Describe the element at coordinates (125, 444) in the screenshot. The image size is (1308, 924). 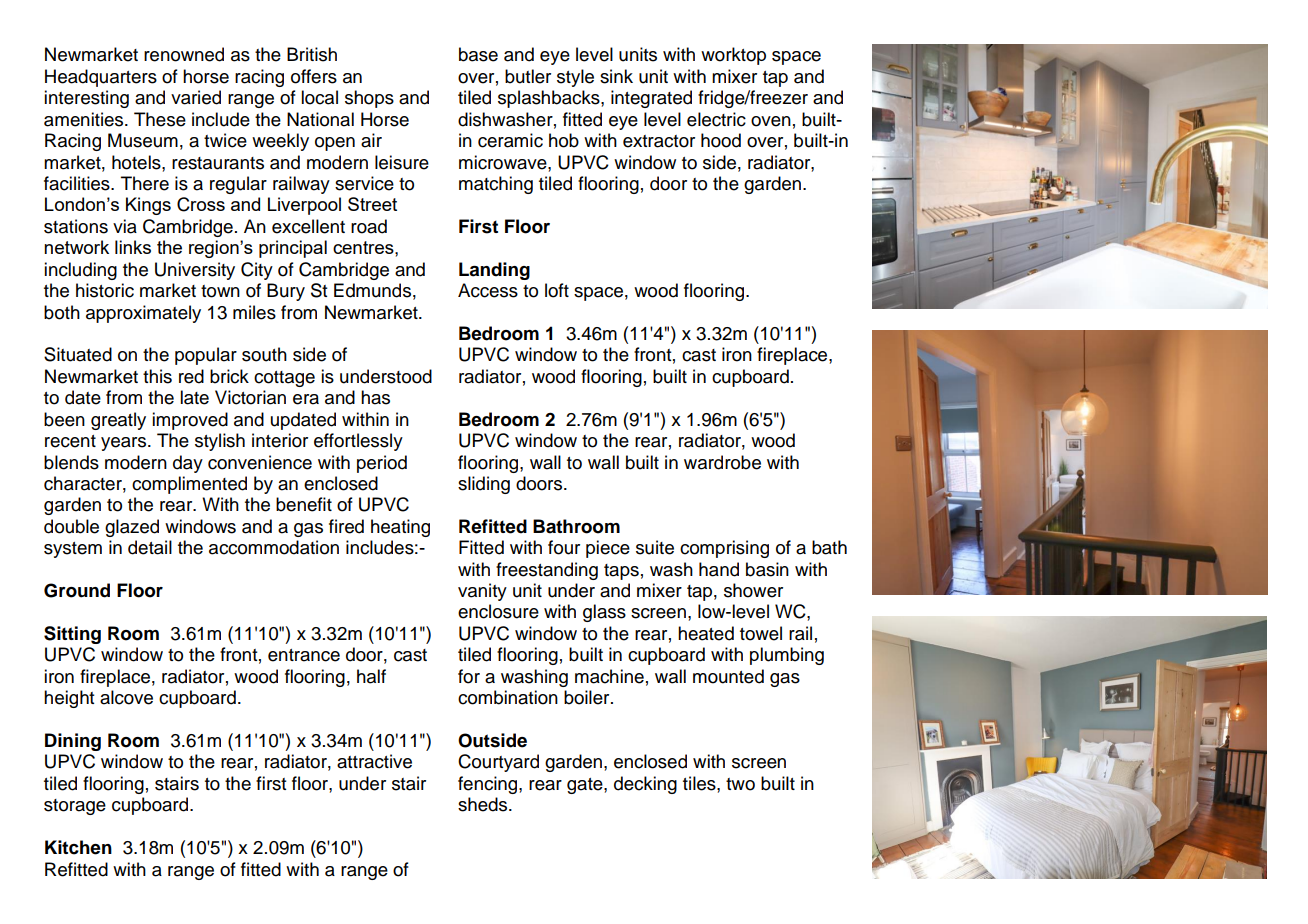
I see `years` at that location.
